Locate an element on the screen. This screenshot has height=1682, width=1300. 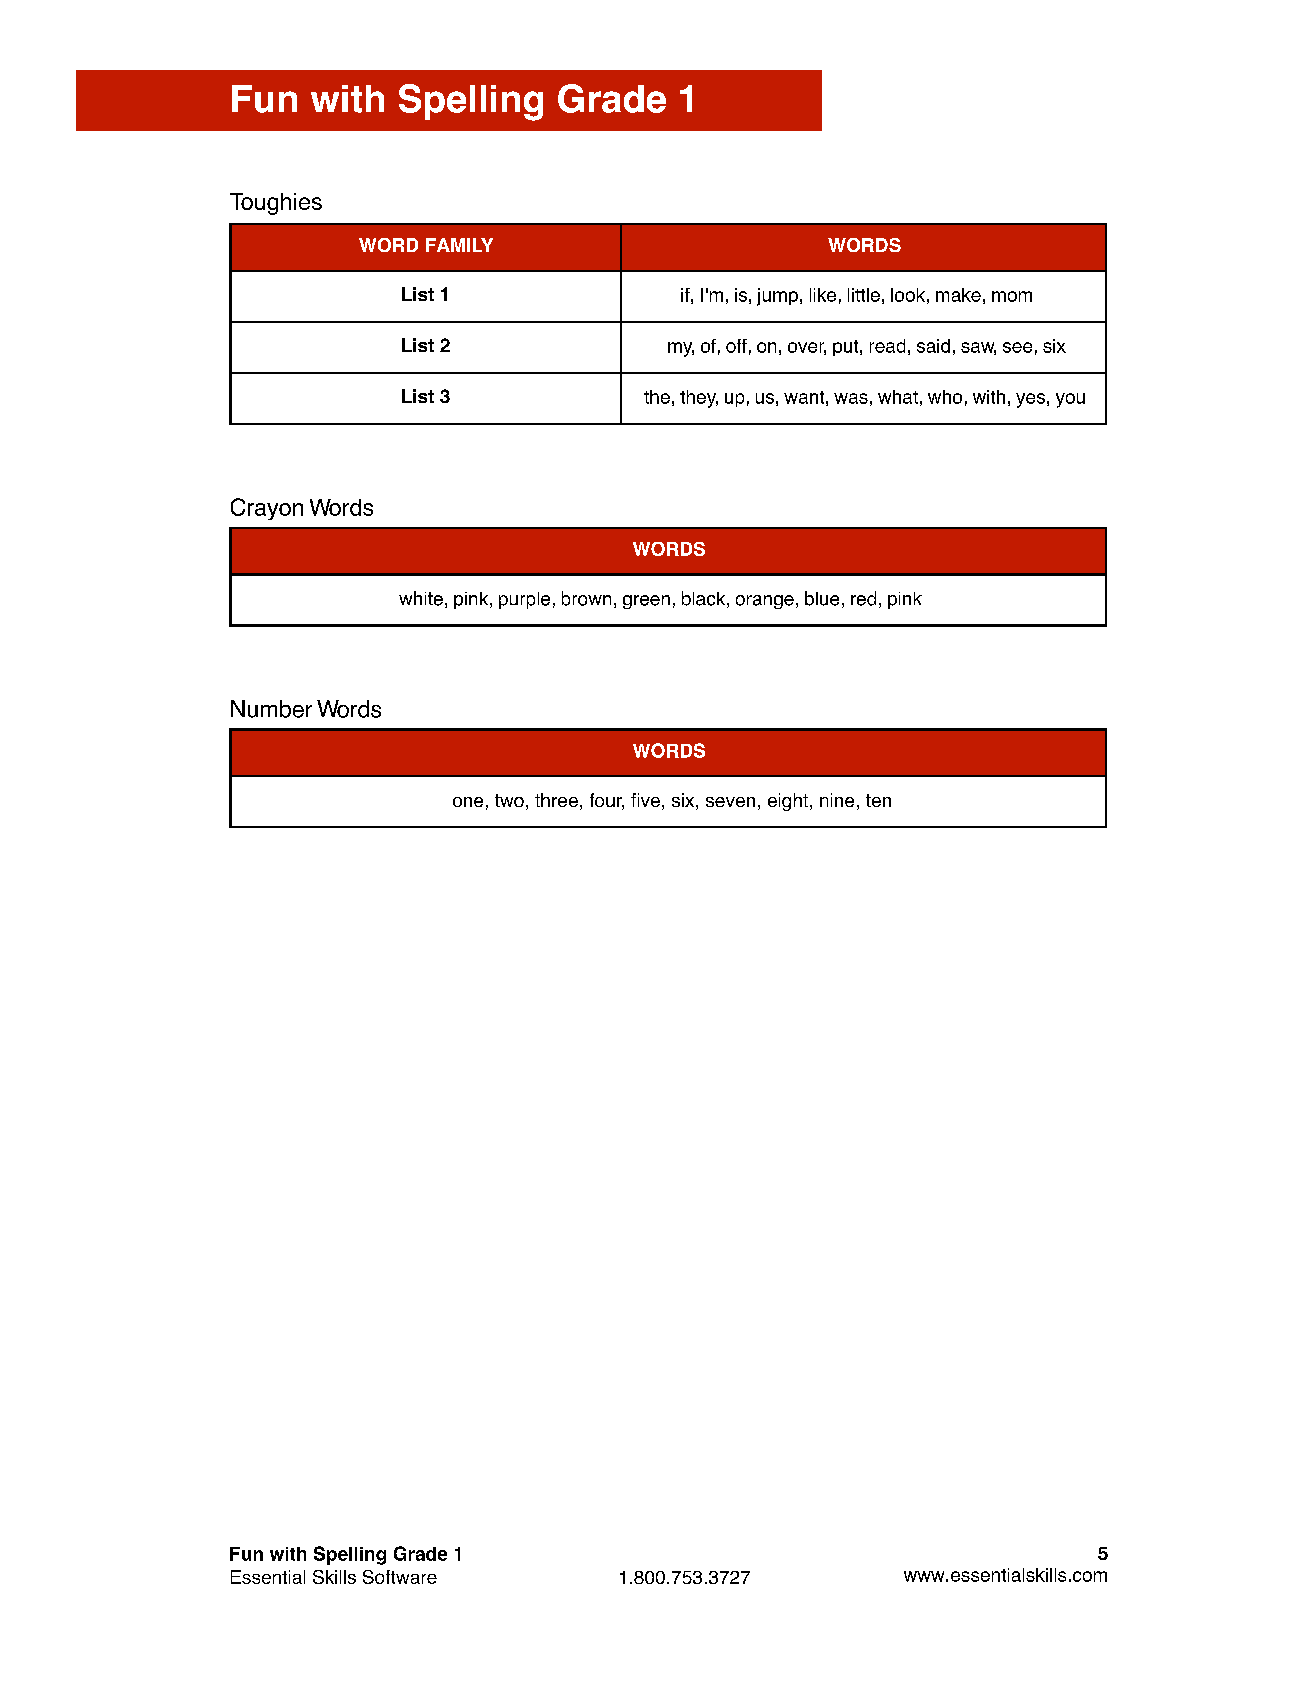
Software is located at coordinates (400, 1577).
